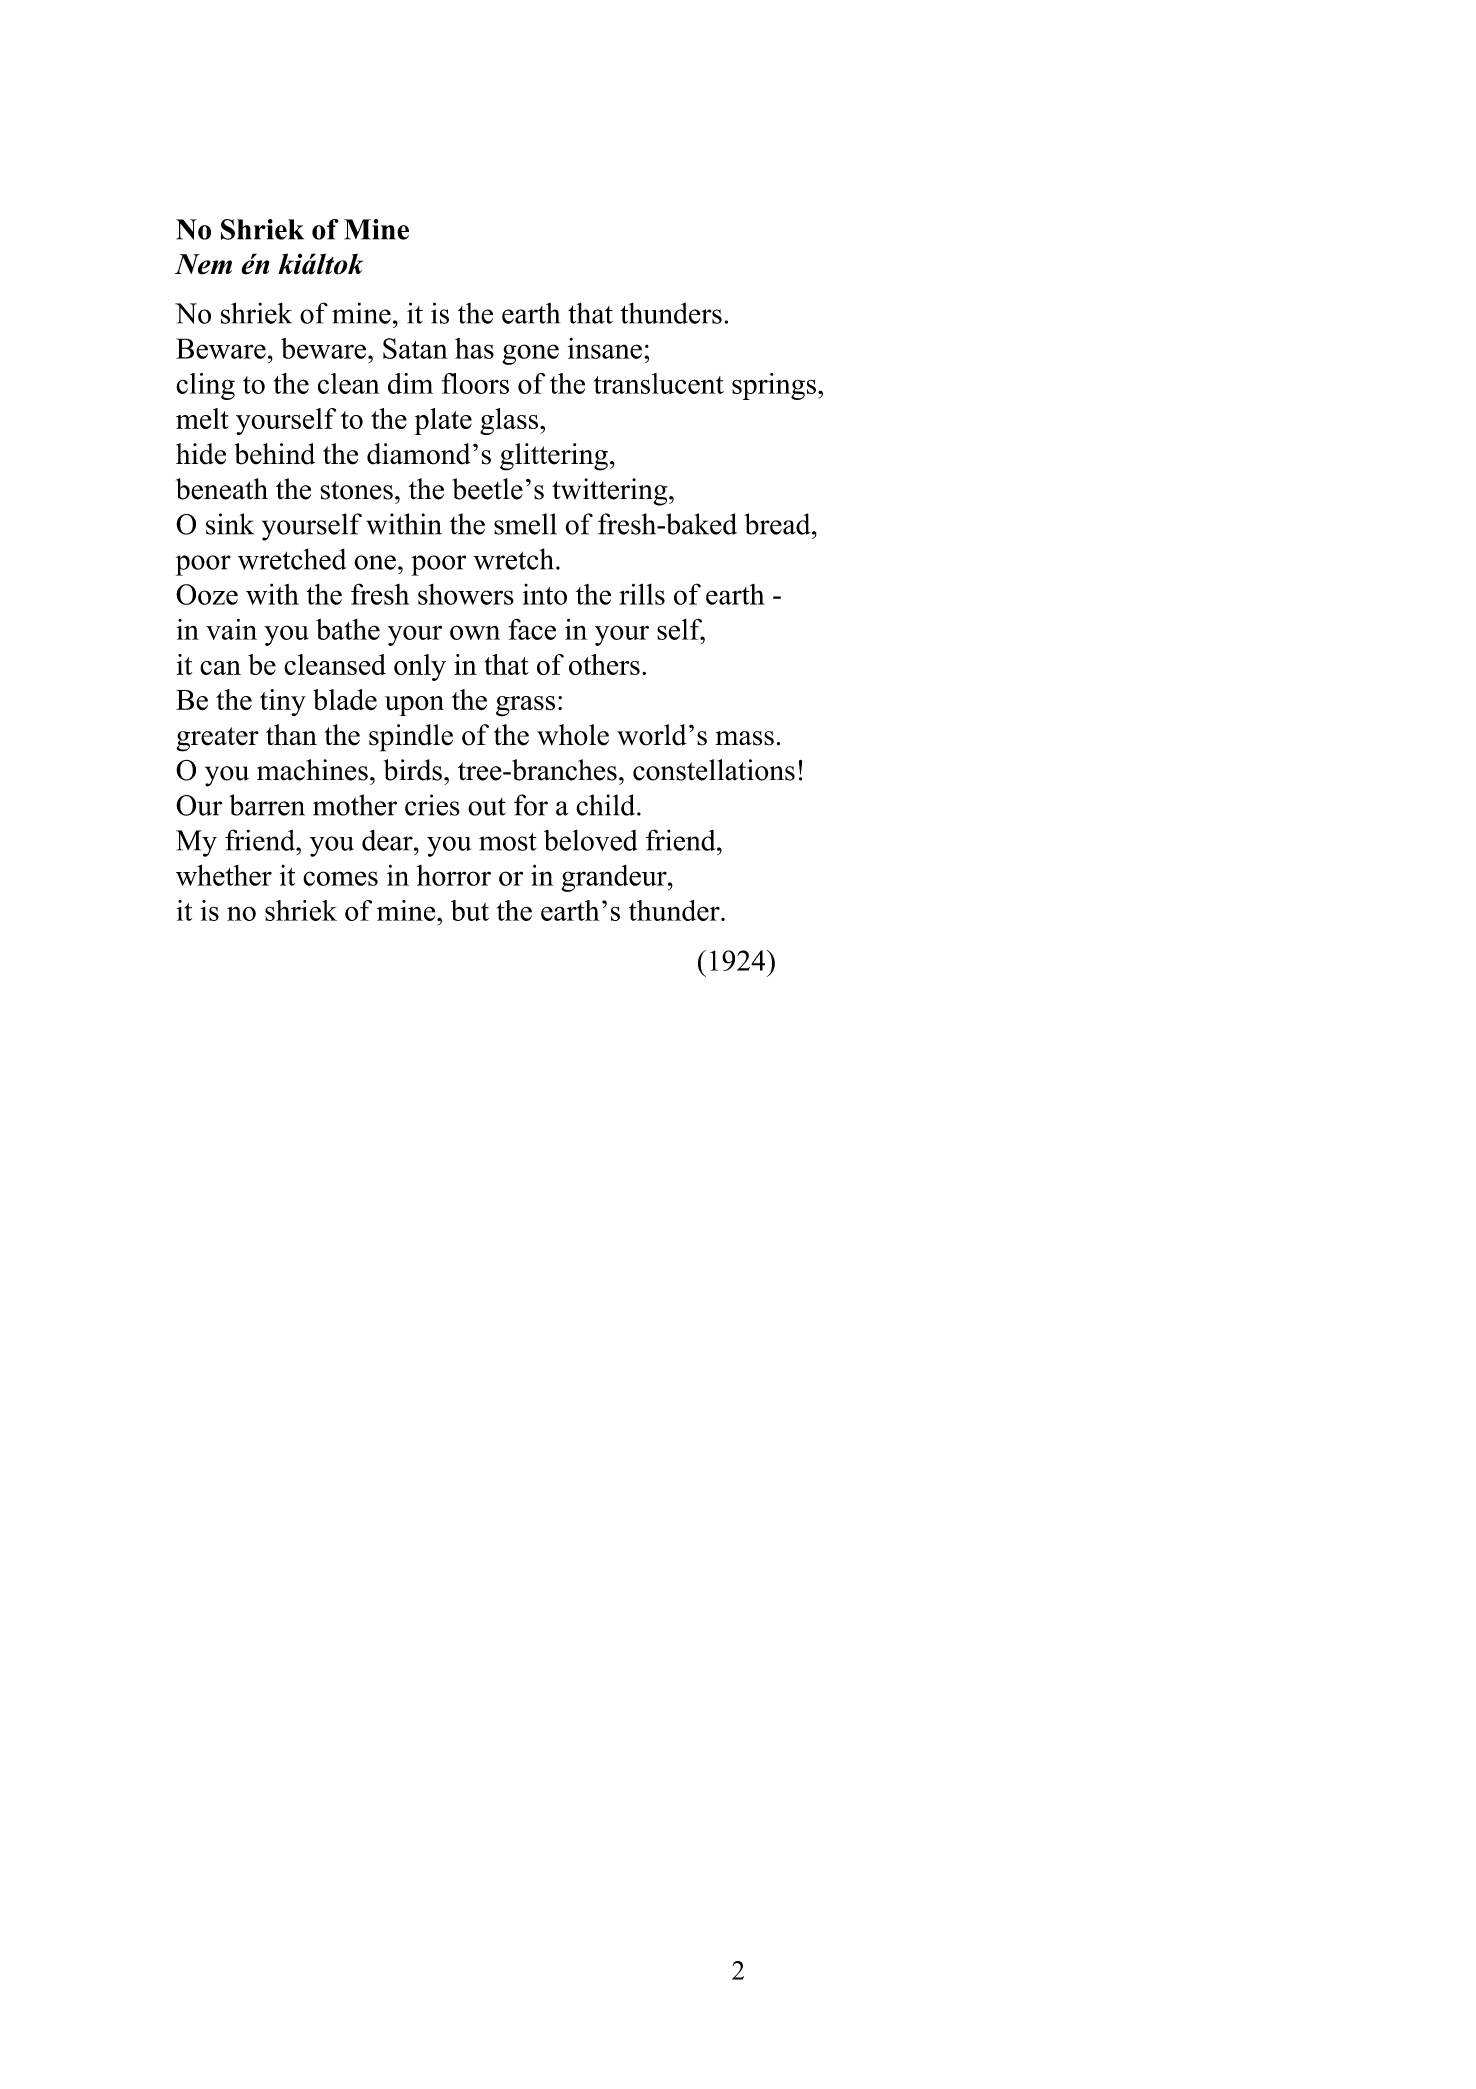 The height and width of the screenshot is (2089, 1476). I want to click on Nem, so click(203, 264).
